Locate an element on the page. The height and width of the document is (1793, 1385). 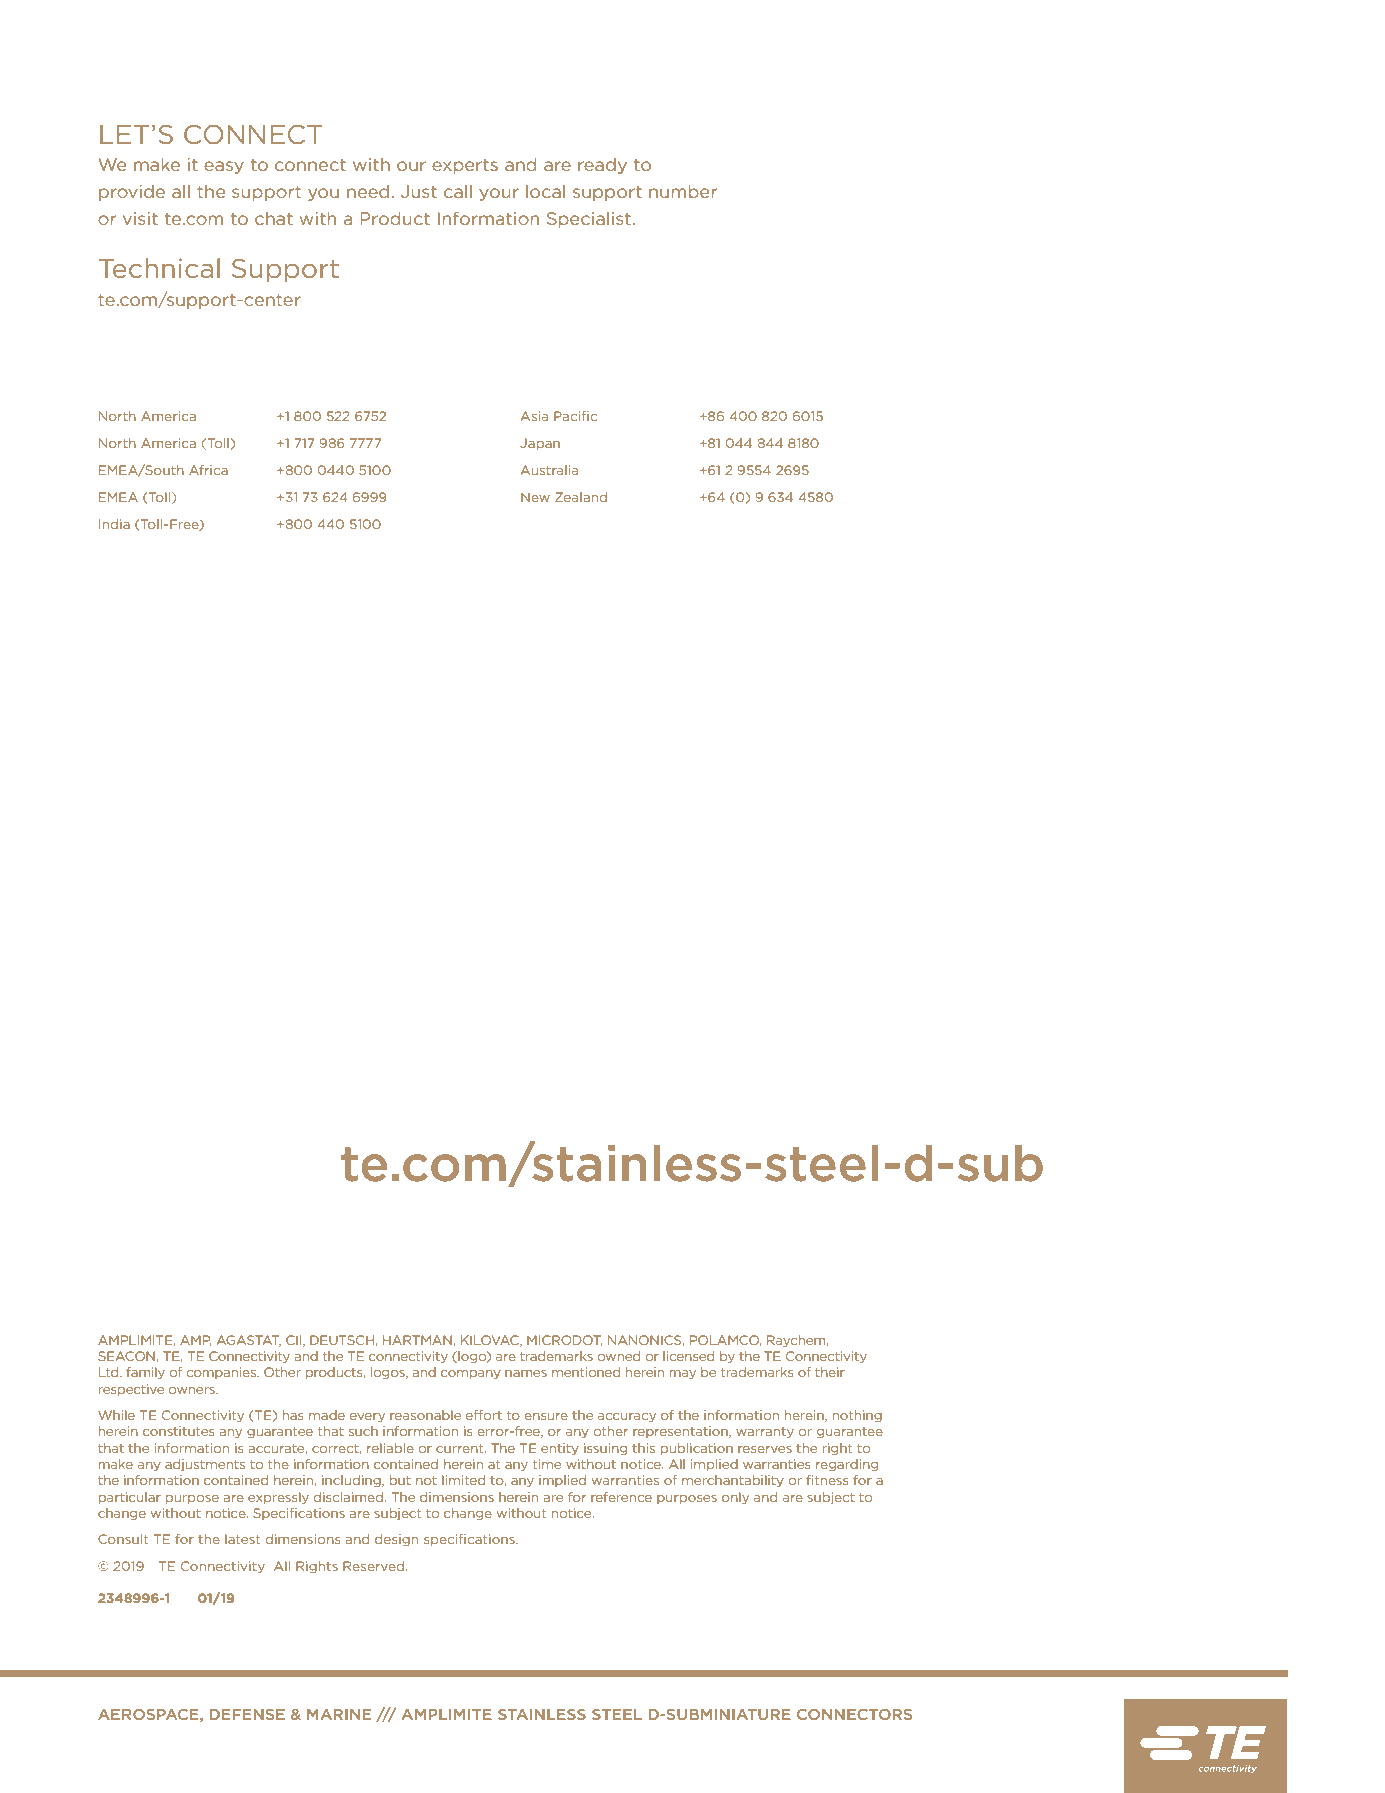
your is located at coordinates (499, 194).
